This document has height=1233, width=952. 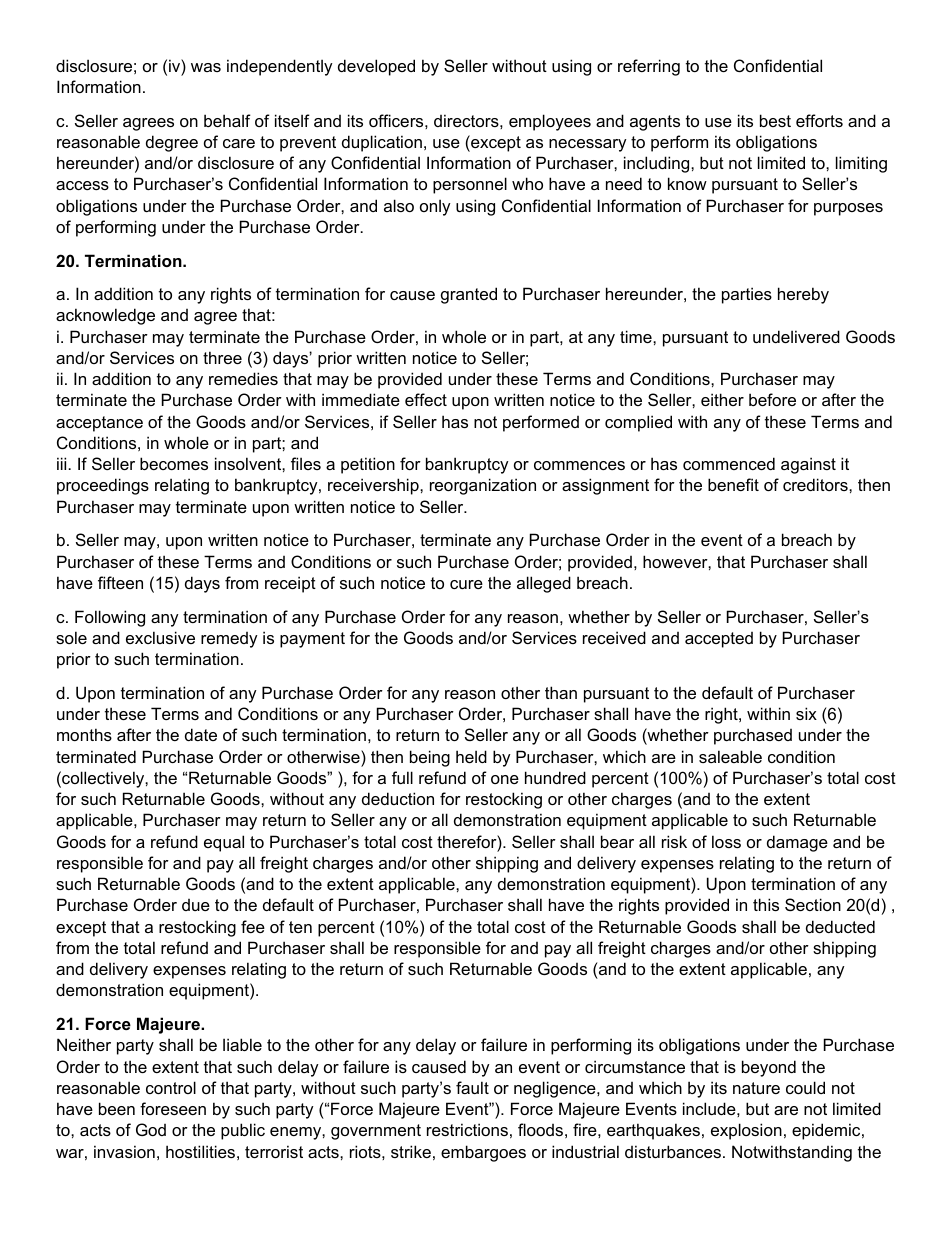 What do you see at coordinates (172, 143) in the document?
I see `degree` at bounding box center [172, 143].
